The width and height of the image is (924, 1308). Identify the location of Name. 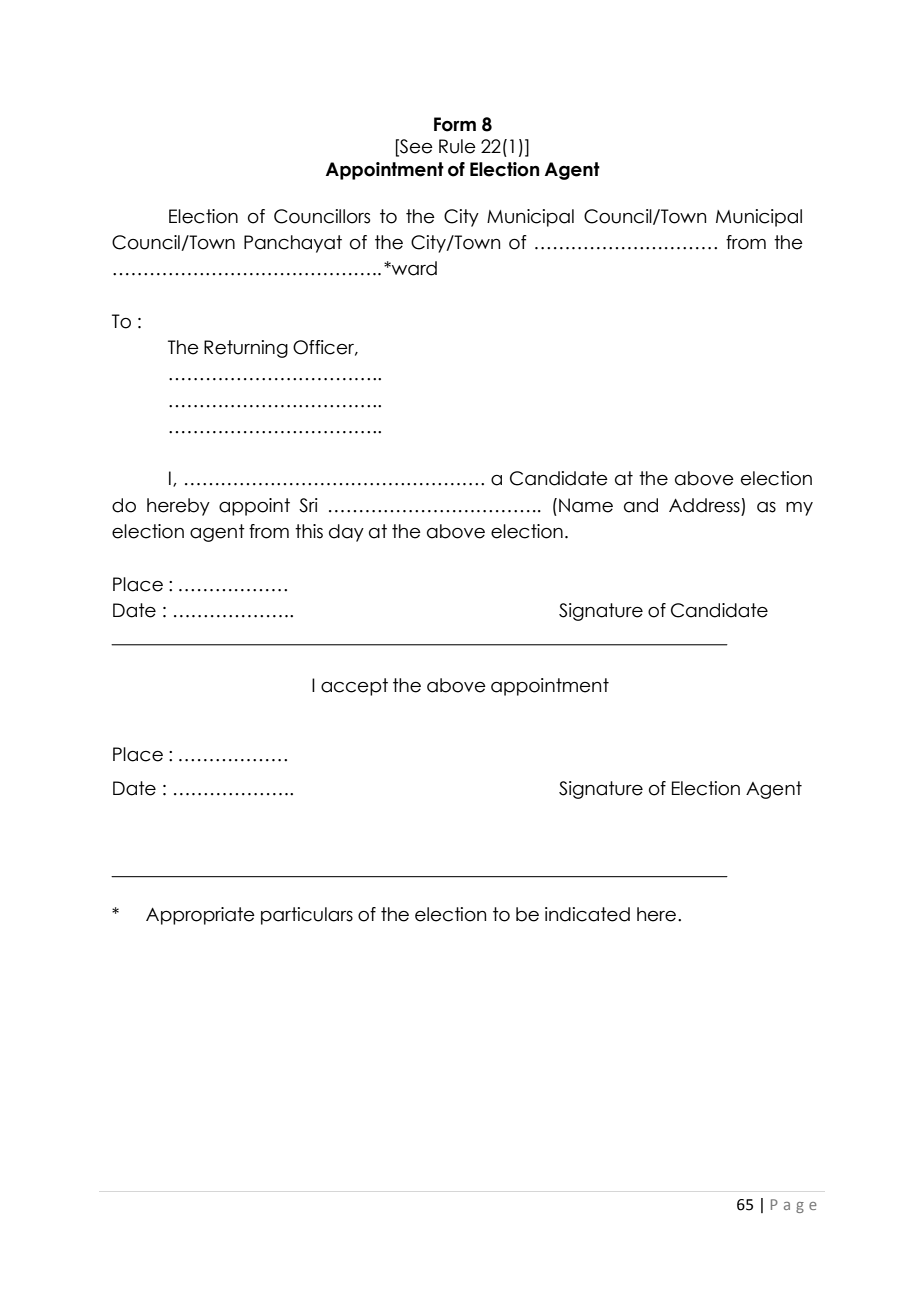
(586, 505).
